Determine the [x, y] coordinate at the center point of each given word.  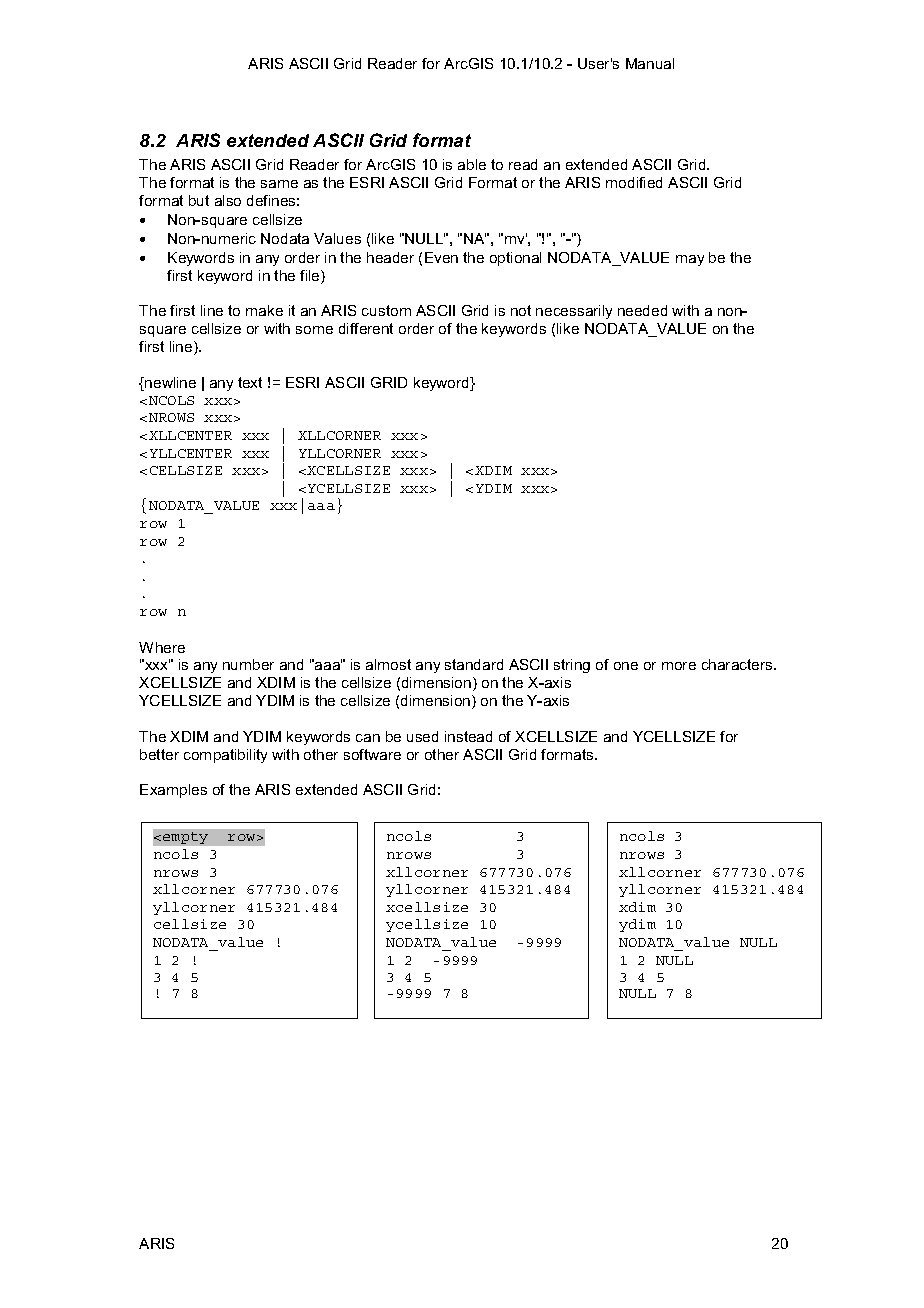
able [472, 164]
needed [642, 310]
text [250, 382]
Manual [650, 63]
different [366, 328]
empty [185, 838]
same [279, 184]
